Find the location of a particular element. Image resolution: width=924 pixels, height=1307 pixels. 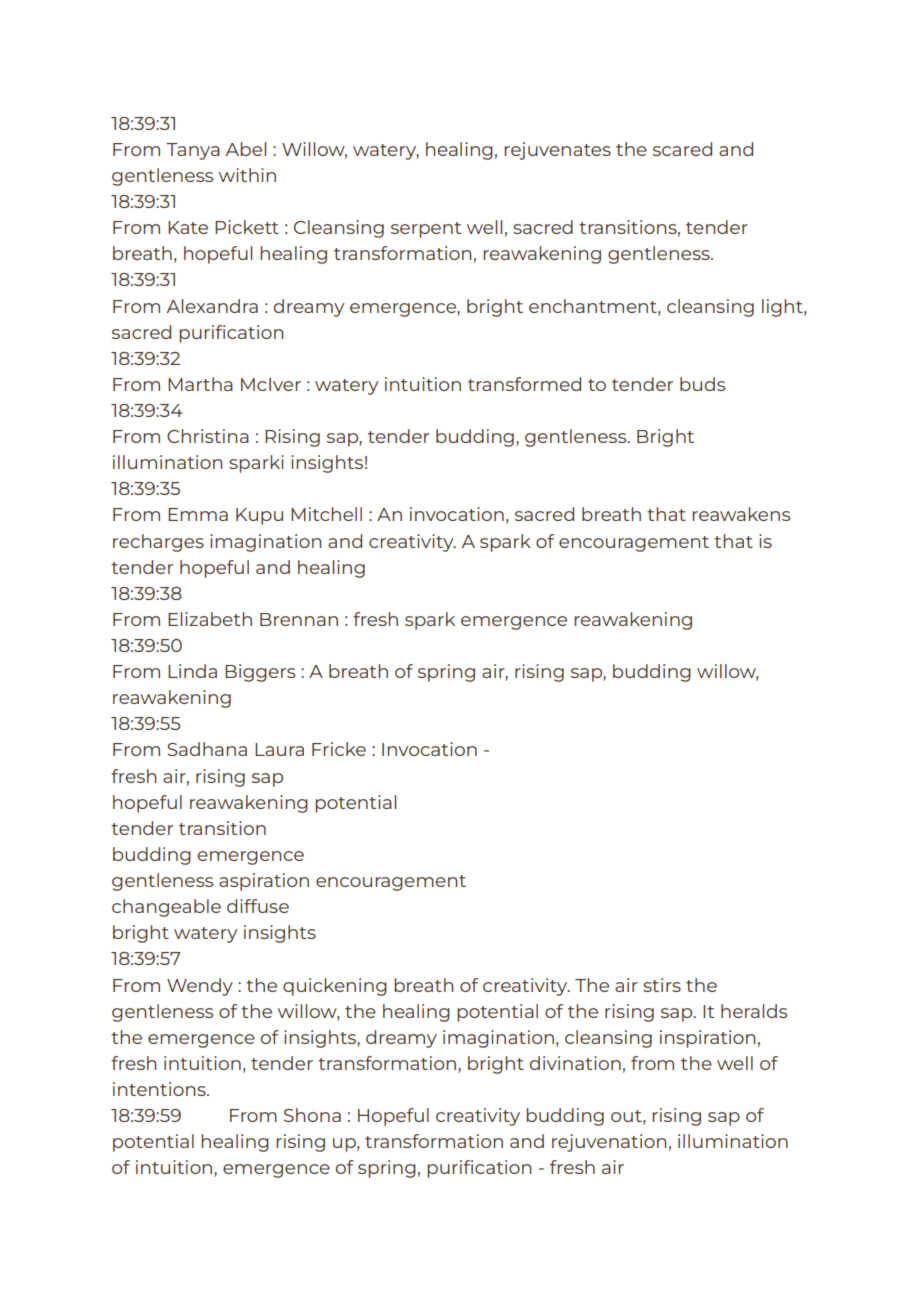

intentions is located at coordinates (160, 1089).
